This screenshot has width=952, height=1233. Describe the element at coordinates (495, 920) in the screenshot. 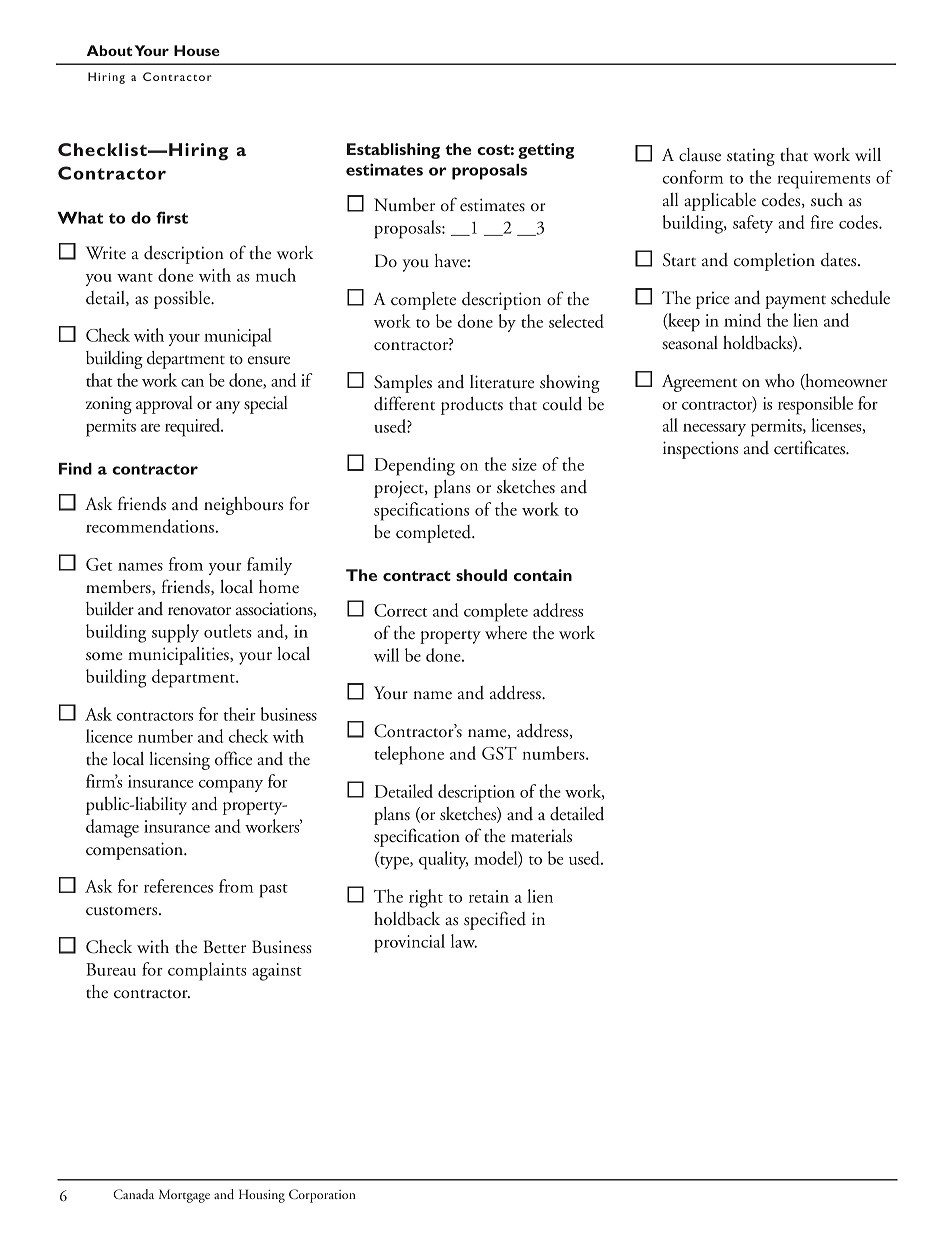

I see `specified` at that location.
